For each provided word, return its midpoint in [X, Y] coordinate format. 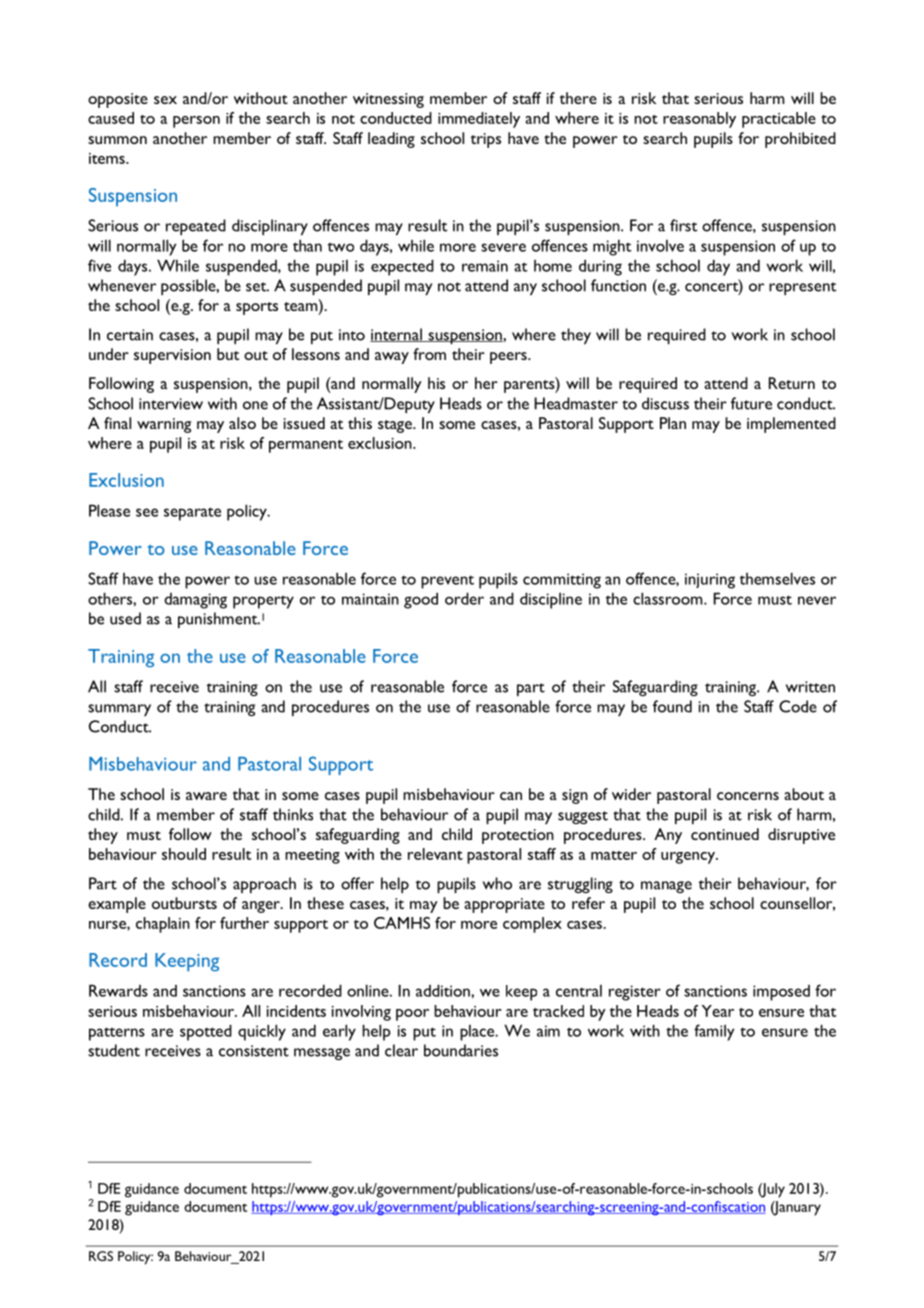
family [714, 1032]
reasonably [699, 120]
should [184, 854]
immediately [479, 120]
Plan [673, 423]
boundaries [461, 1050]
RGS [101, 1256]
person [196, 122]
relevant [435, 854]
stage [396, 426]
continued [725, 834]
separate [192, 514]
